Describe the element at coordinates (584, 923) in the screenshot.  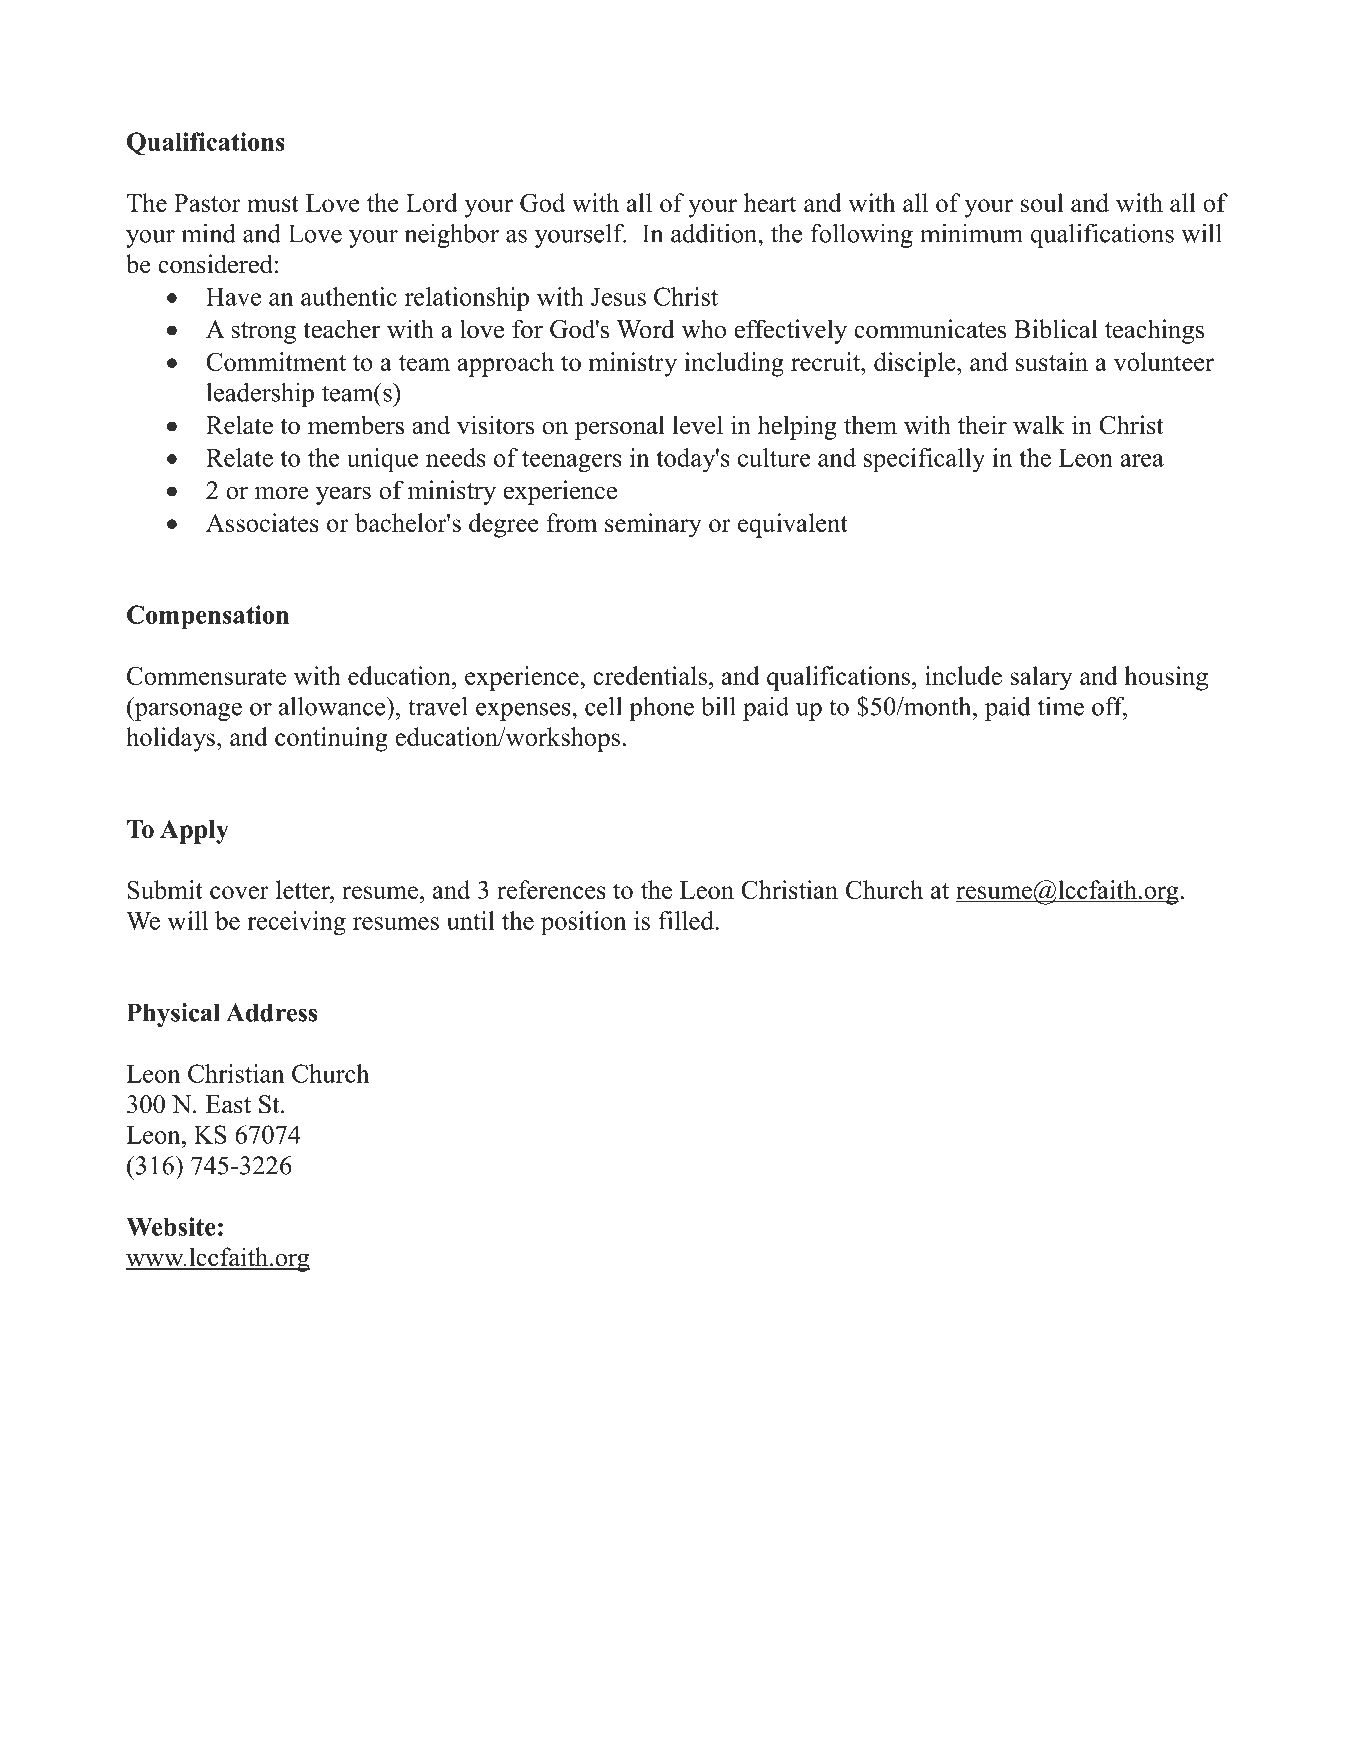
I see `position` at that location.
